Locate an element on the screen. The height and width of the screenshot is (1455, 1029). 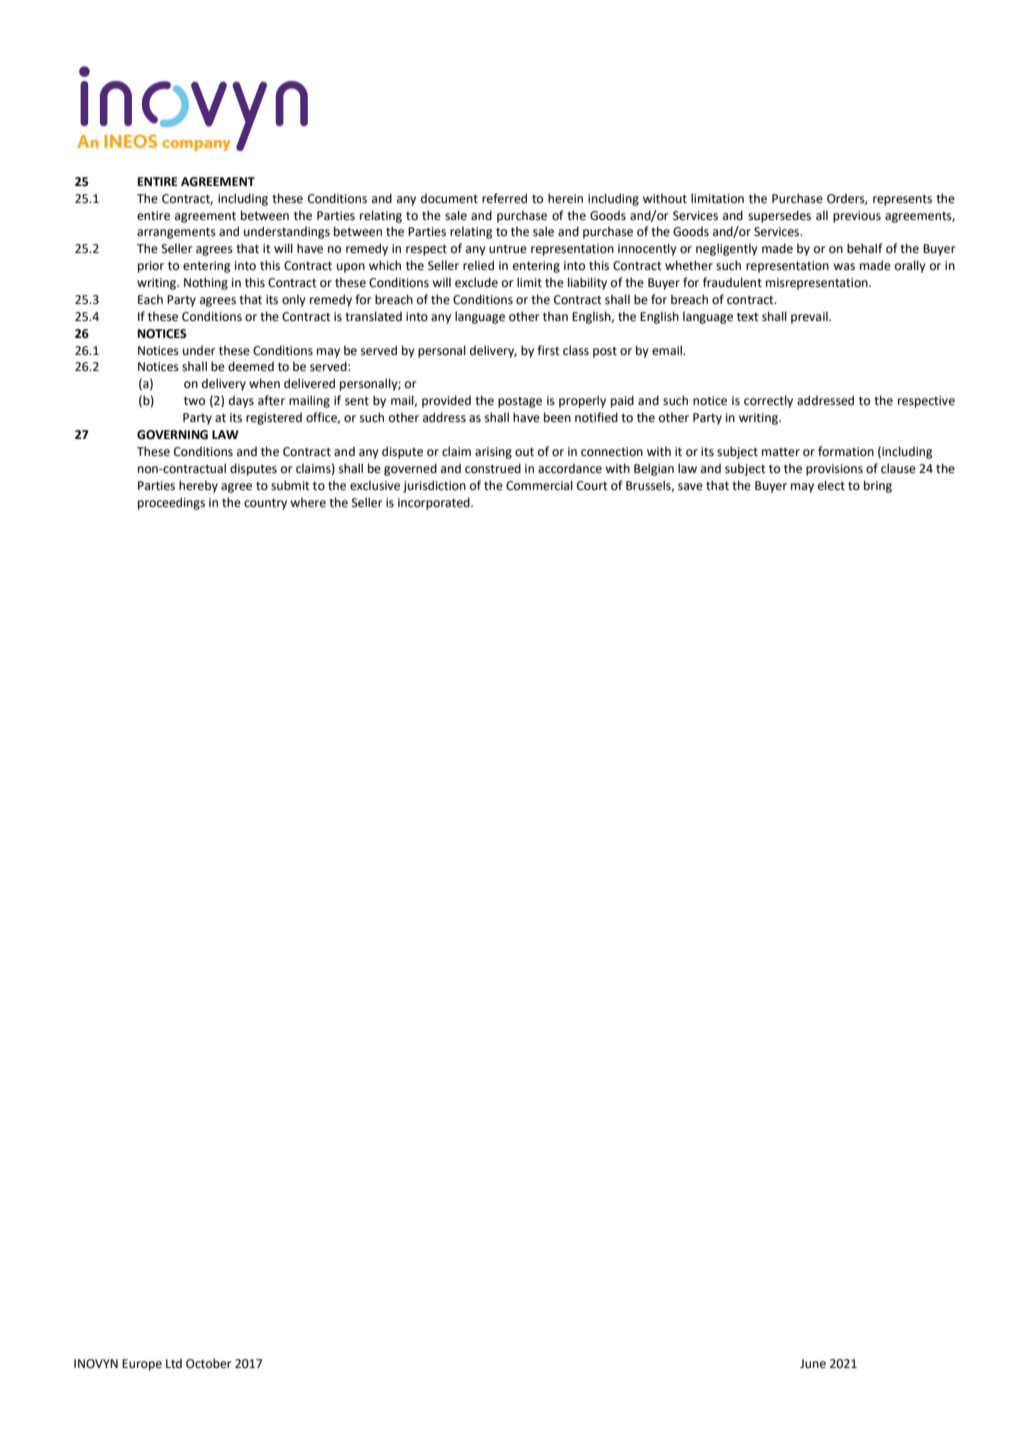
arrangements is located at coordinates (176, 233).
